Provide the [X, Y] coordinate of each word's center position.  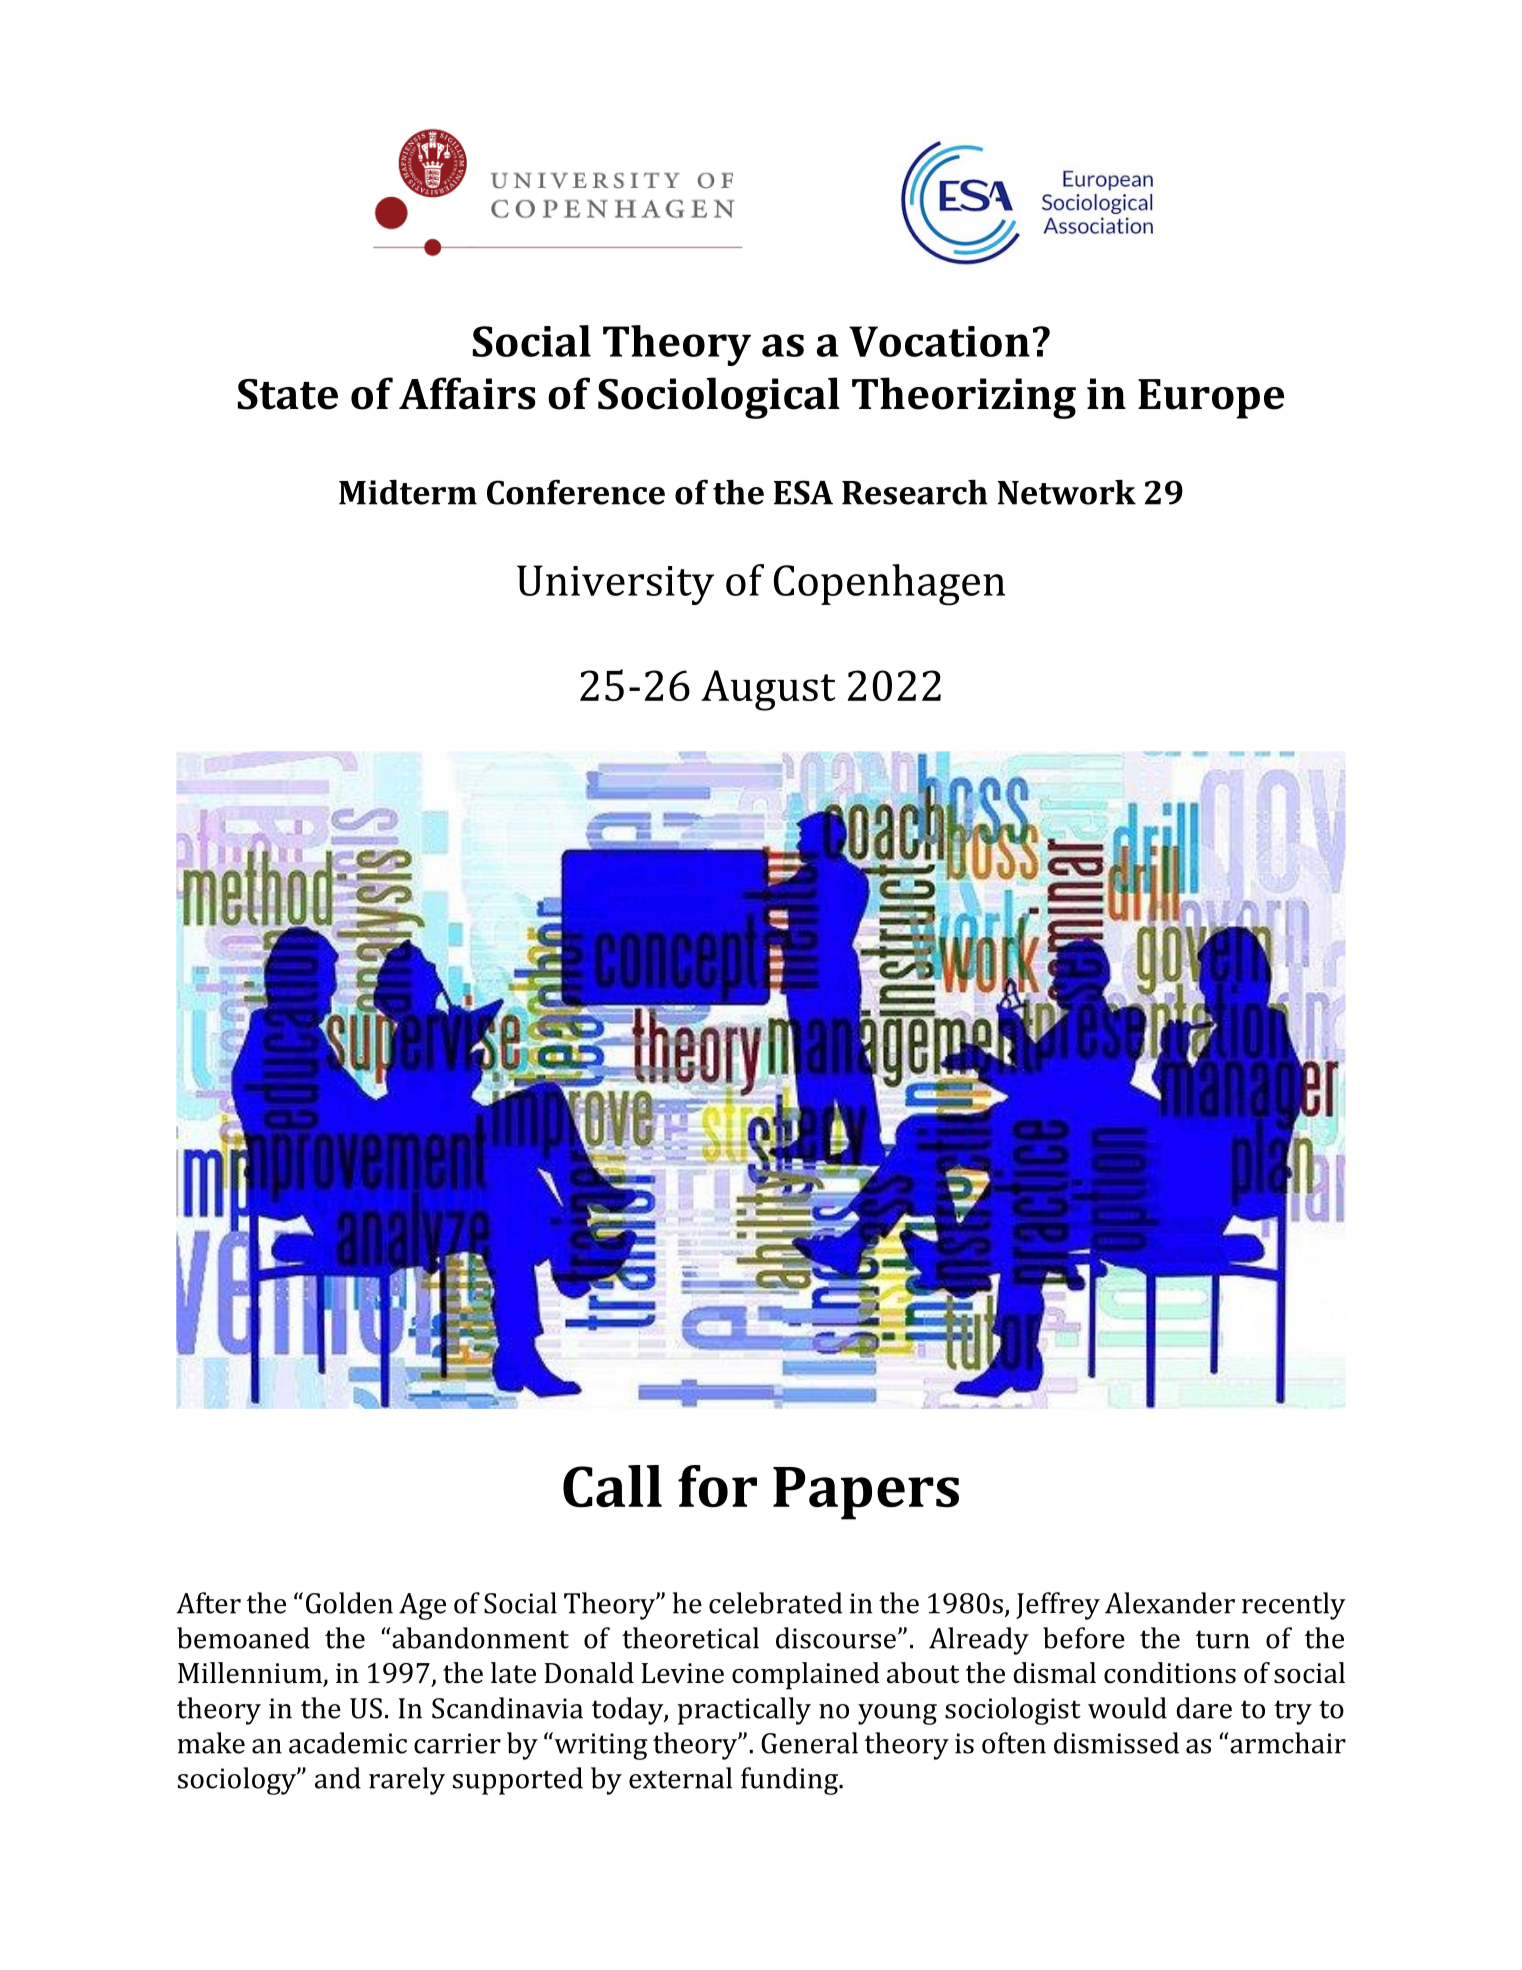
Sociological [719, 398]
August [768, 690]
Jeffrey [1058, 1606]
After [208, 1603]
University [615, 585]
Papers [866, 1493]
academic [348, 1743]
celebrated [775, 1603]
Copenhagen [889, 585]
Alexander [1170, 1603]
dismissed [1116, 1743]
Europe [1211, 399]
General [809, 1743]
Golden [349, 1603]
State [288, 394]
